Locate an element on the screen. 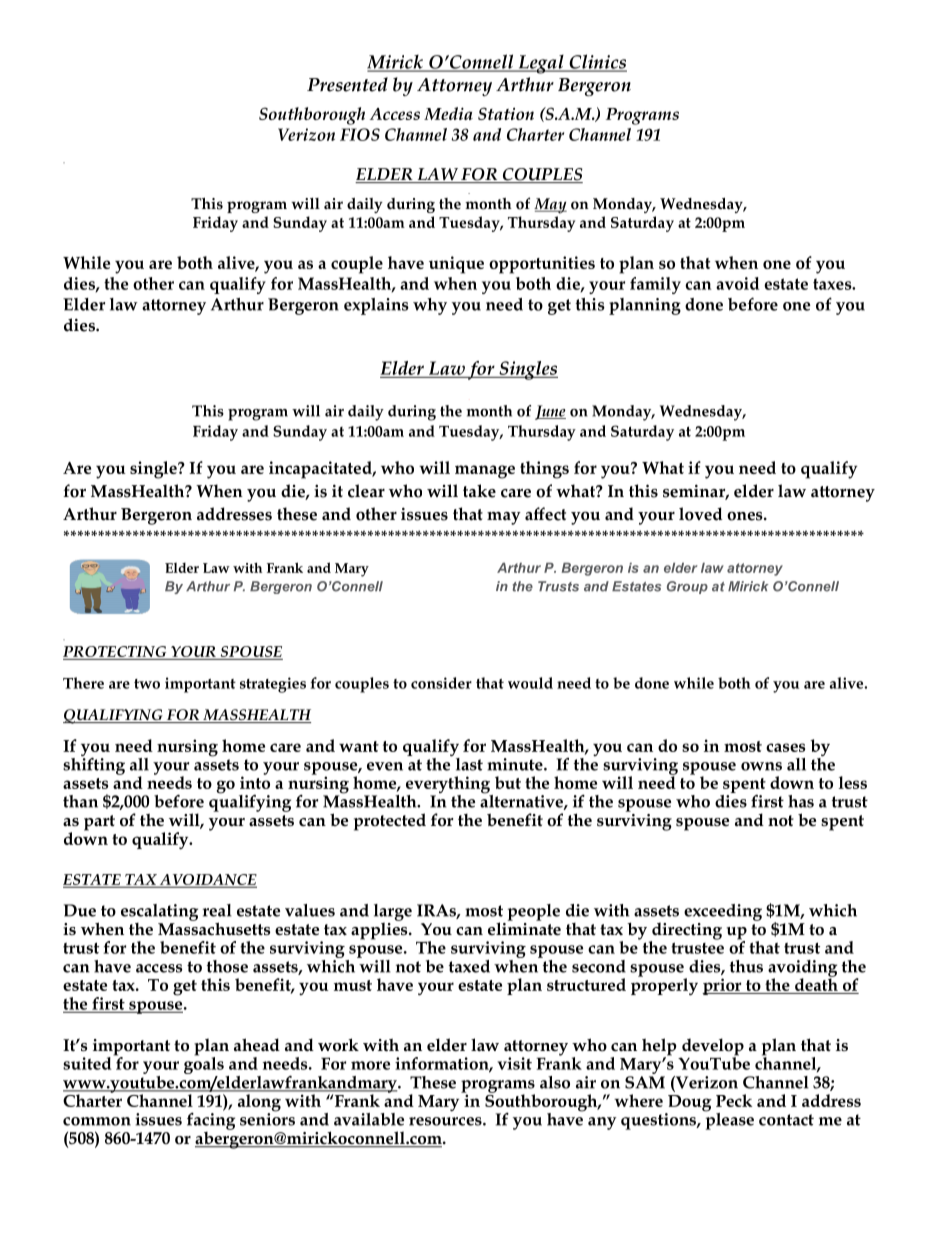 This screenshot has height=1233, width=952. Media is located at coordinates (448, 113).
